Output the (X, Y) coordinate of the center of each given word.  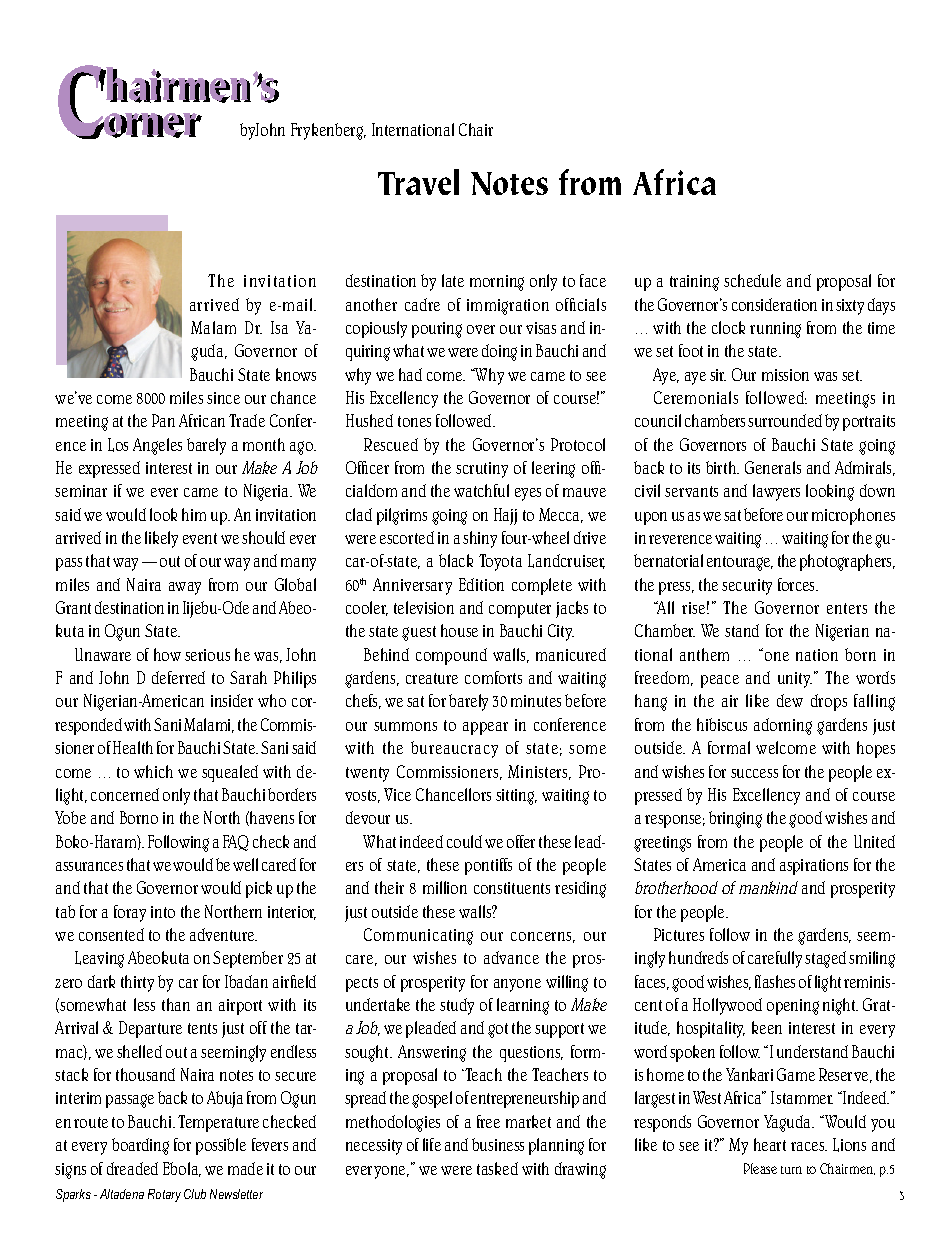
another (371, 304)
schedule (752, 280)
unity (795, 680)
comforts (493, 677)
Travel (418, 182)
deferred (178, 677)
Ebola (182, 1169)
